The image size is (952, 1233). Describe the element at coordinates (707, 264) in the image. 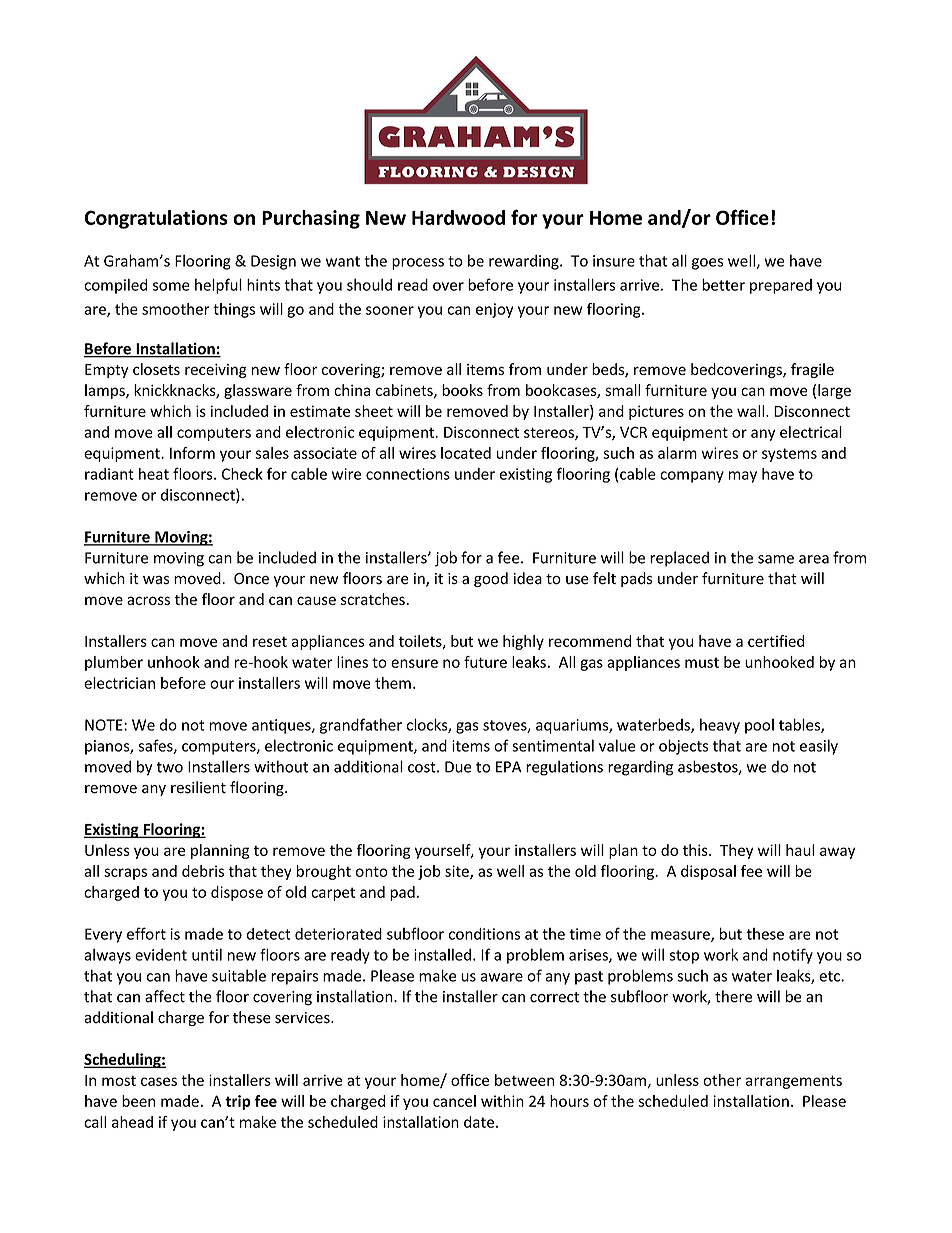

I see `goes` at that location.
